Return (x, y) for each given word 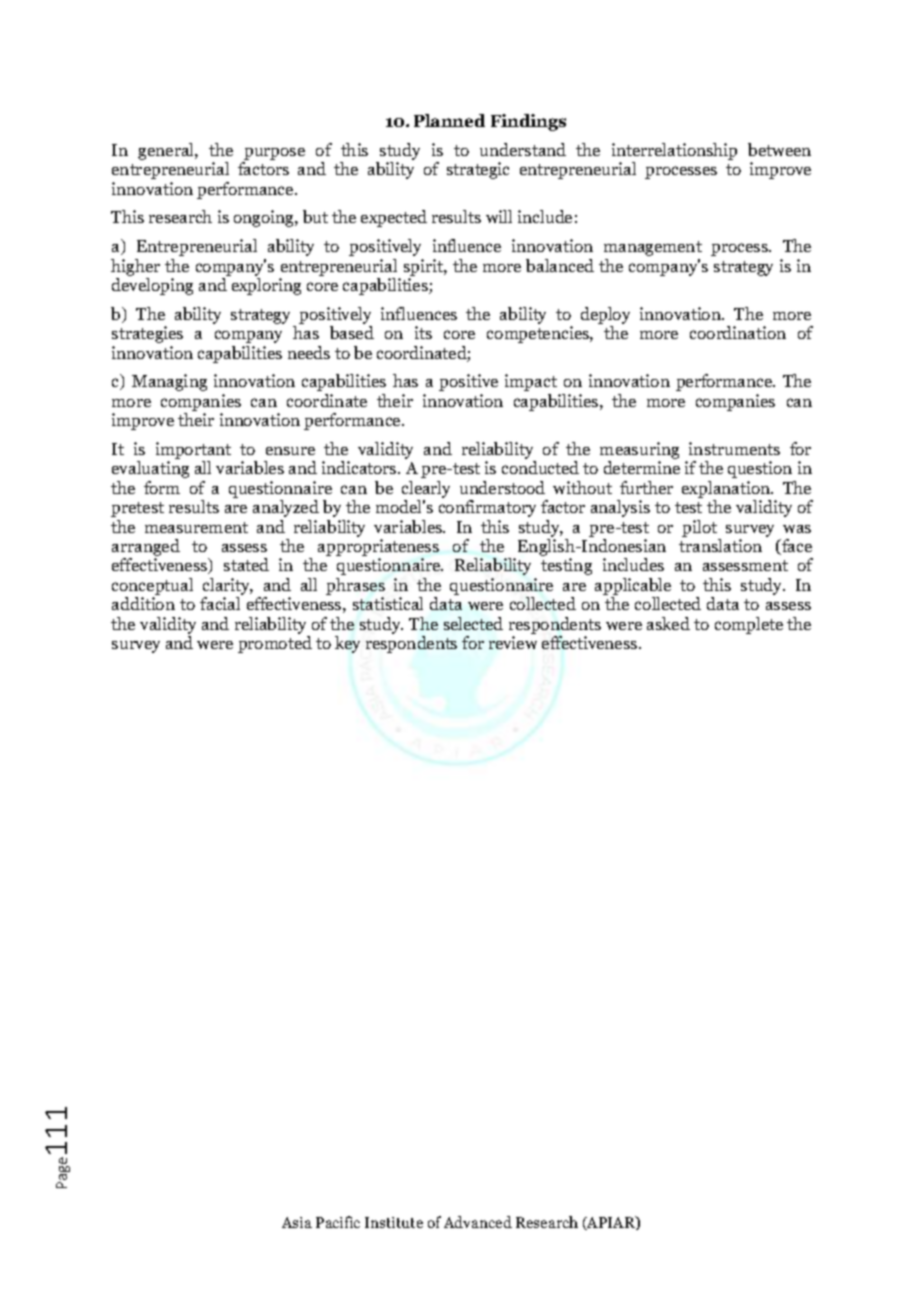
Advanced (478, 1222)
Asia (297, 1222)
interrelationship (674, 151)
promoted (275, 644)
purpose (274, 154)
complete (749, 625)
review (513, 642)
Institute (394, 1222)
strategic (478, 170)
